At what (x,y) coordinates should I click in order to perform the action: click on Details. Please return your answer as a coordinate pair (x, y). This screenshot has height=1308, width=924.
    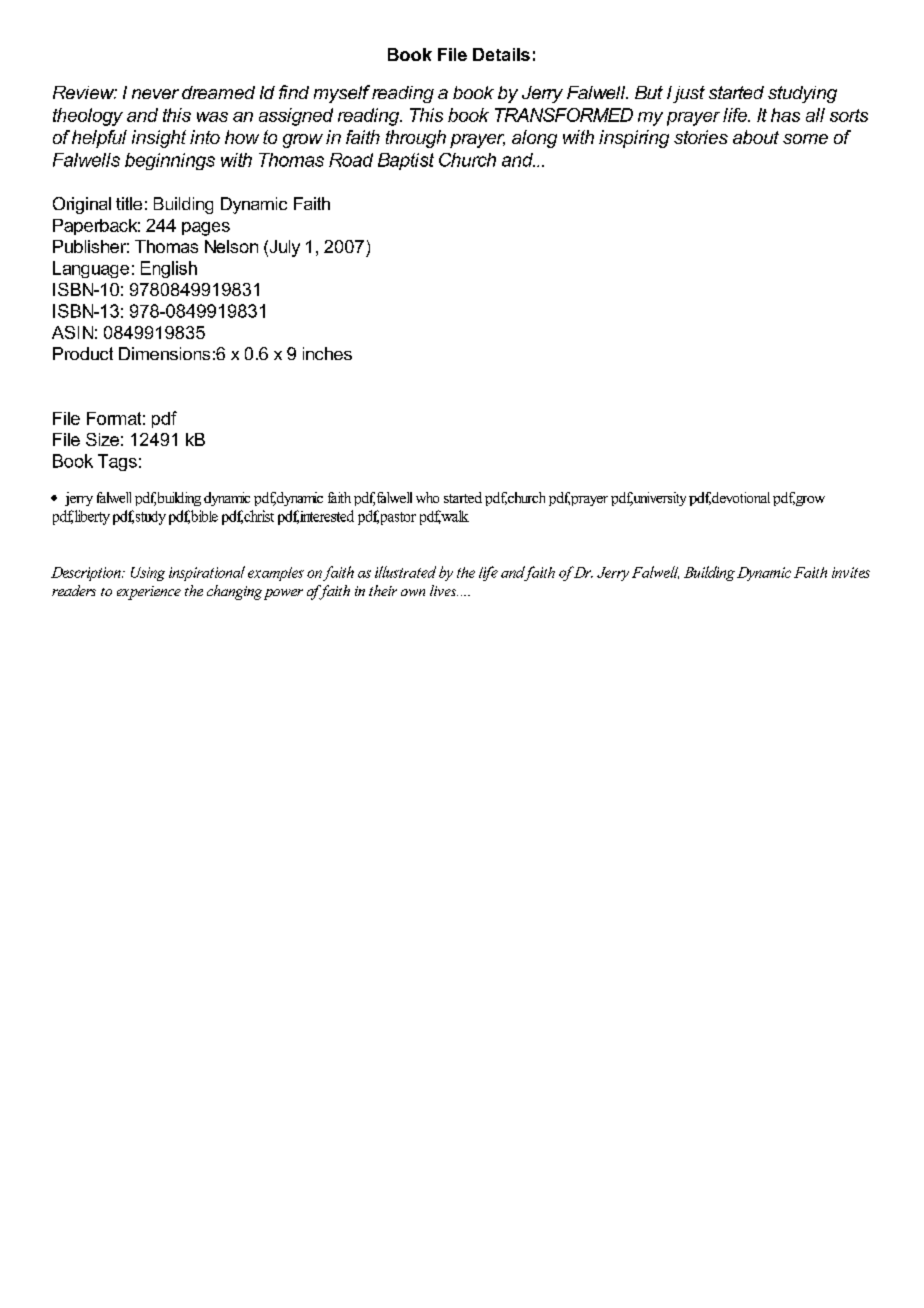
    Looking at the image, I should click on (501, 54).
